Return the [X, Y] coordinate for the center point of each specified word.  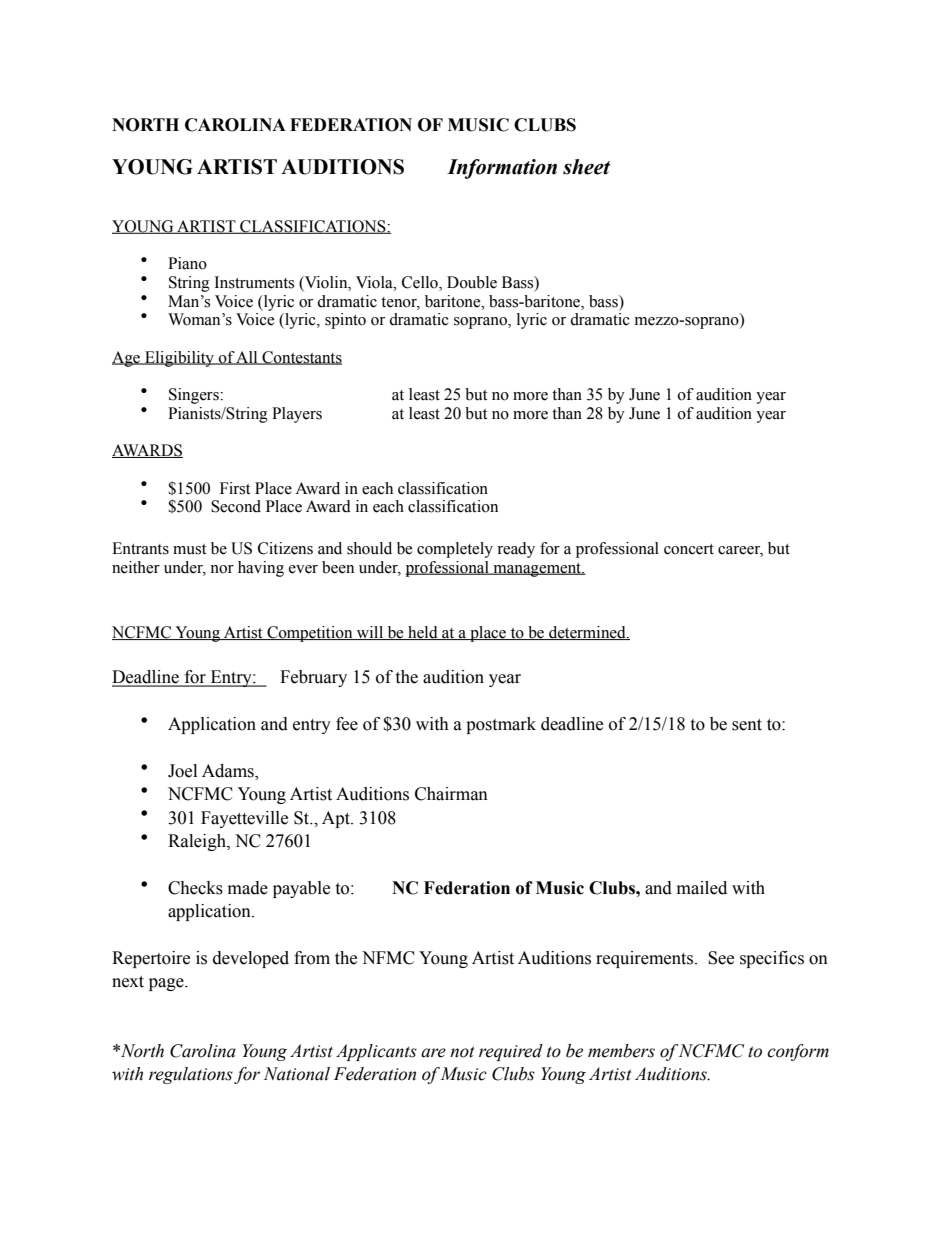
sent [747, 725]
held [423, 633]
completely [455, 550]
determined [587, 633]
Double [472, 282]
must [189, 549]
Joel [182, 771]
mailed [702, 888]
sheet [586, 167]
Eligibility [180, 359]
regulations [191, 1075]
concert [689, 549]
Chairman [451, 794]
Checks [195, 888]
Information [502, 169]
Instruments [254, 282]
